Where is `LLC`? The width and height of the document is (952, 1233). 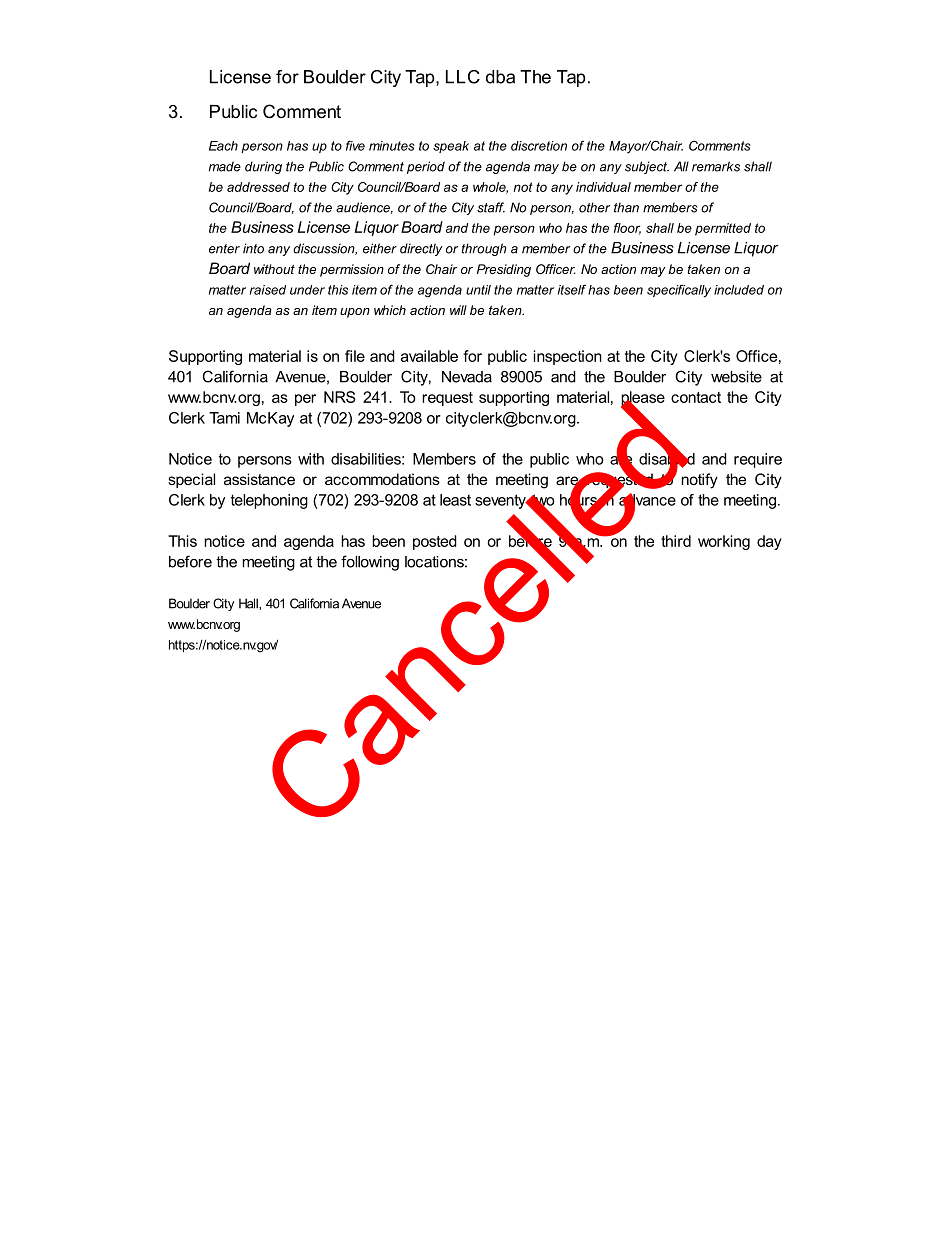 LLC is located at coordinates (463, 77).
